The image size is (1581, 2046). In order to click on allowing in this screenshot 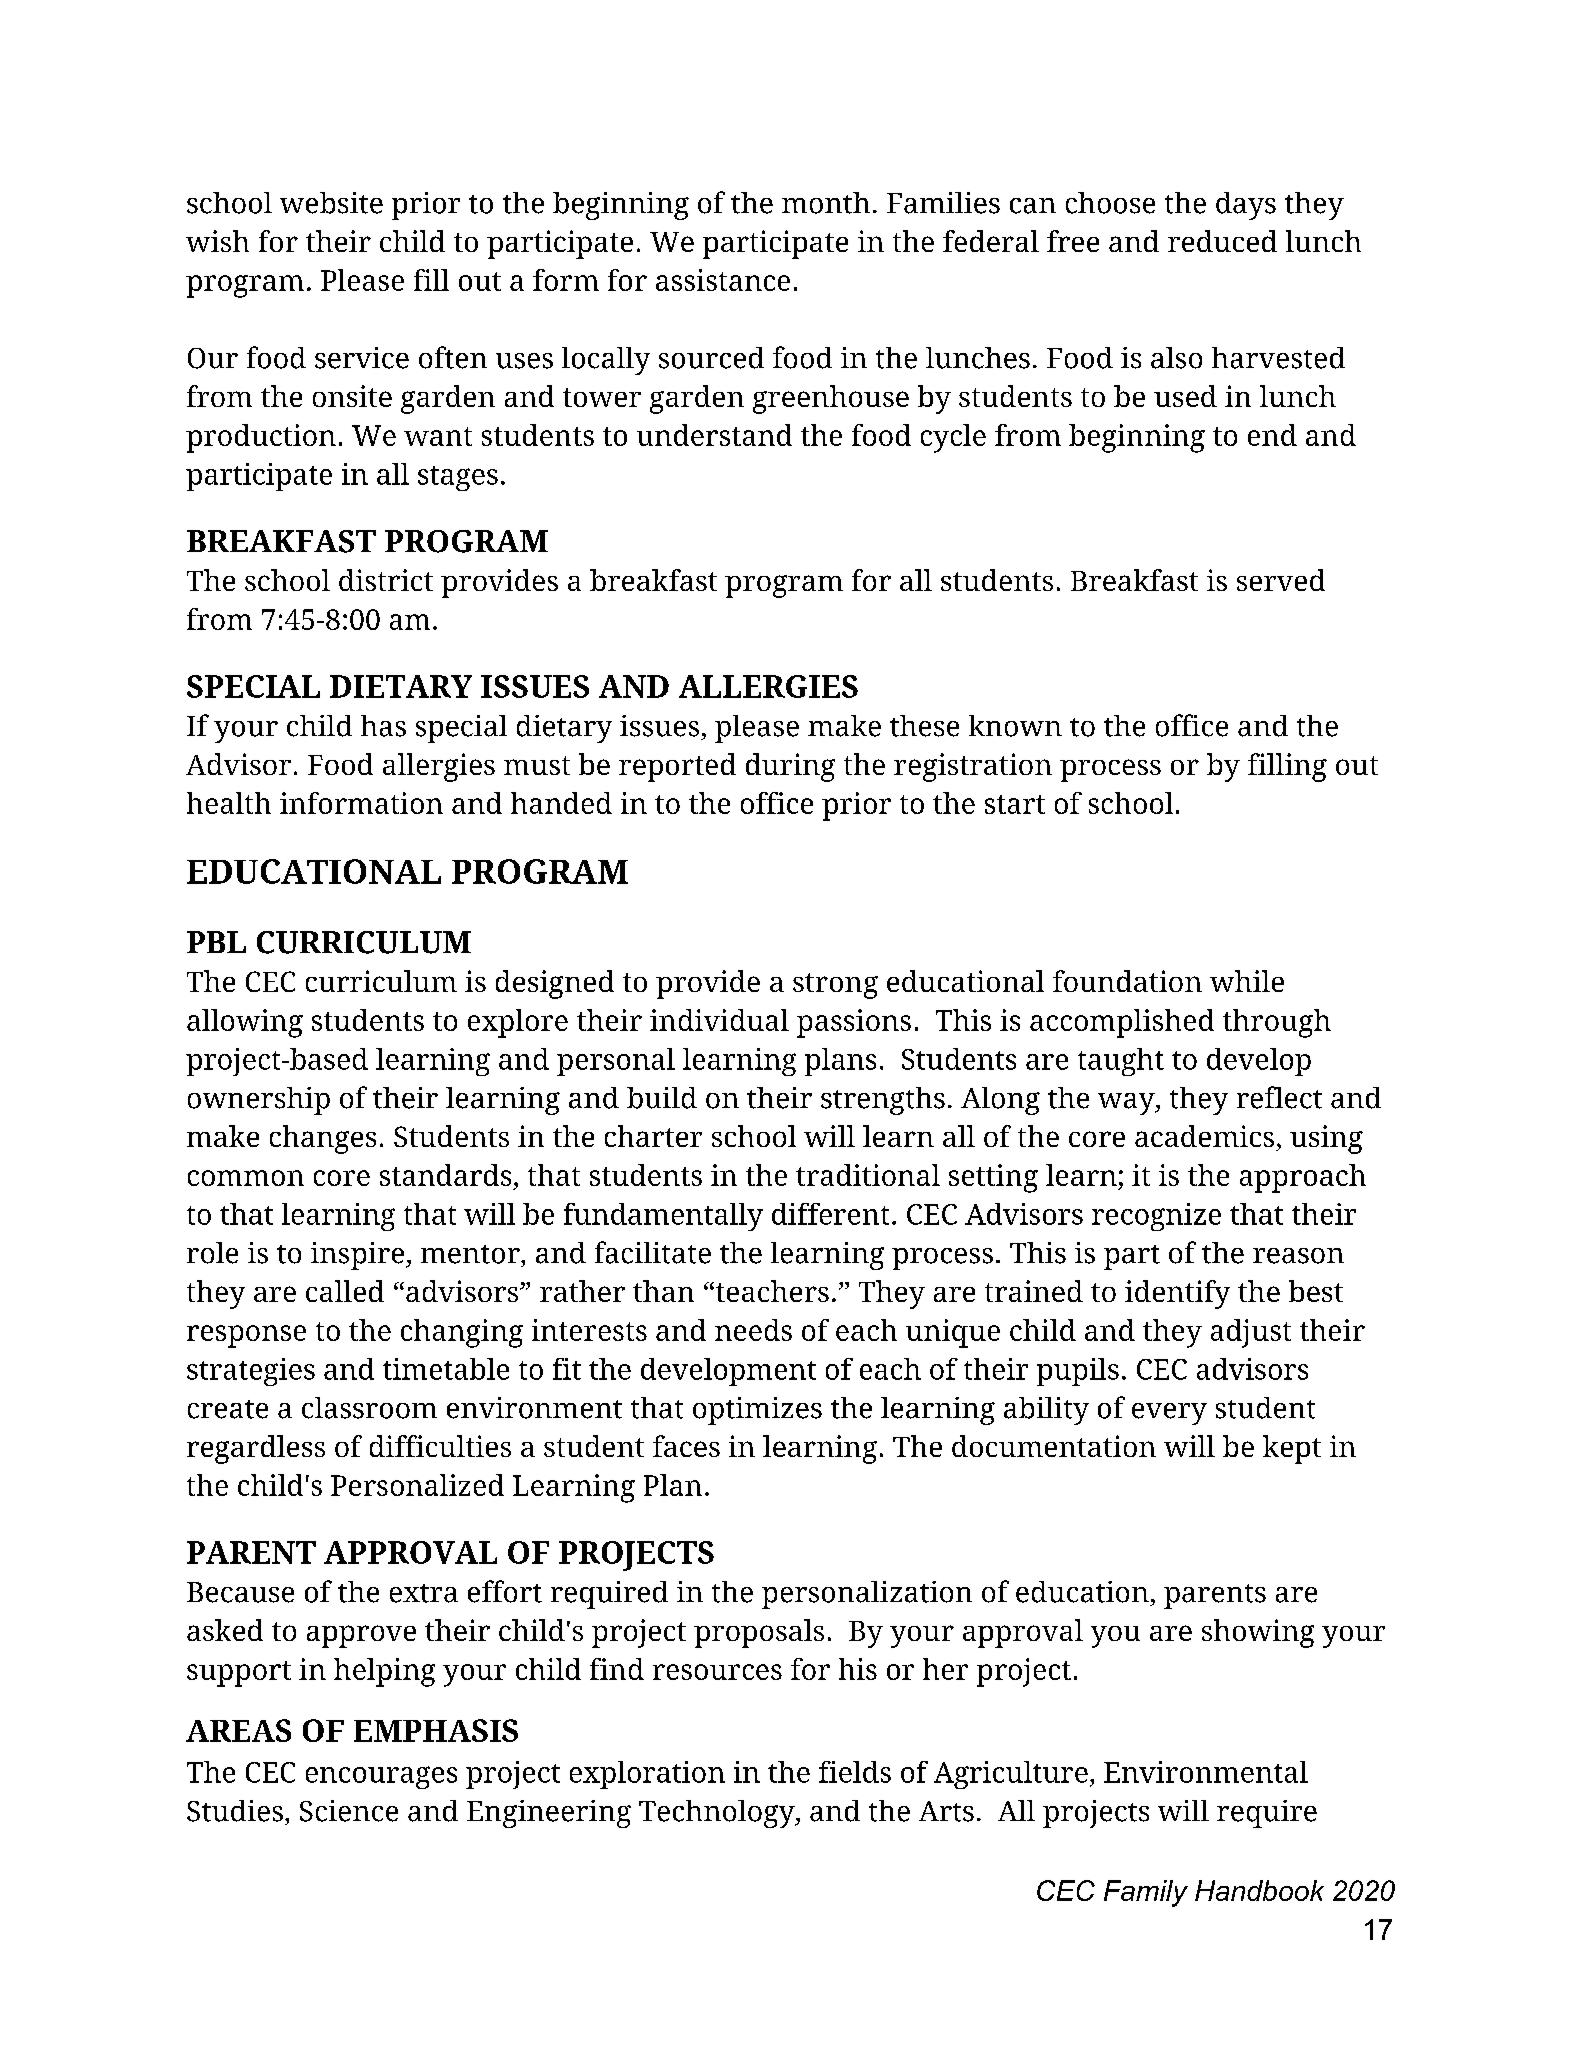, I will do `click(245, 1023)`.
